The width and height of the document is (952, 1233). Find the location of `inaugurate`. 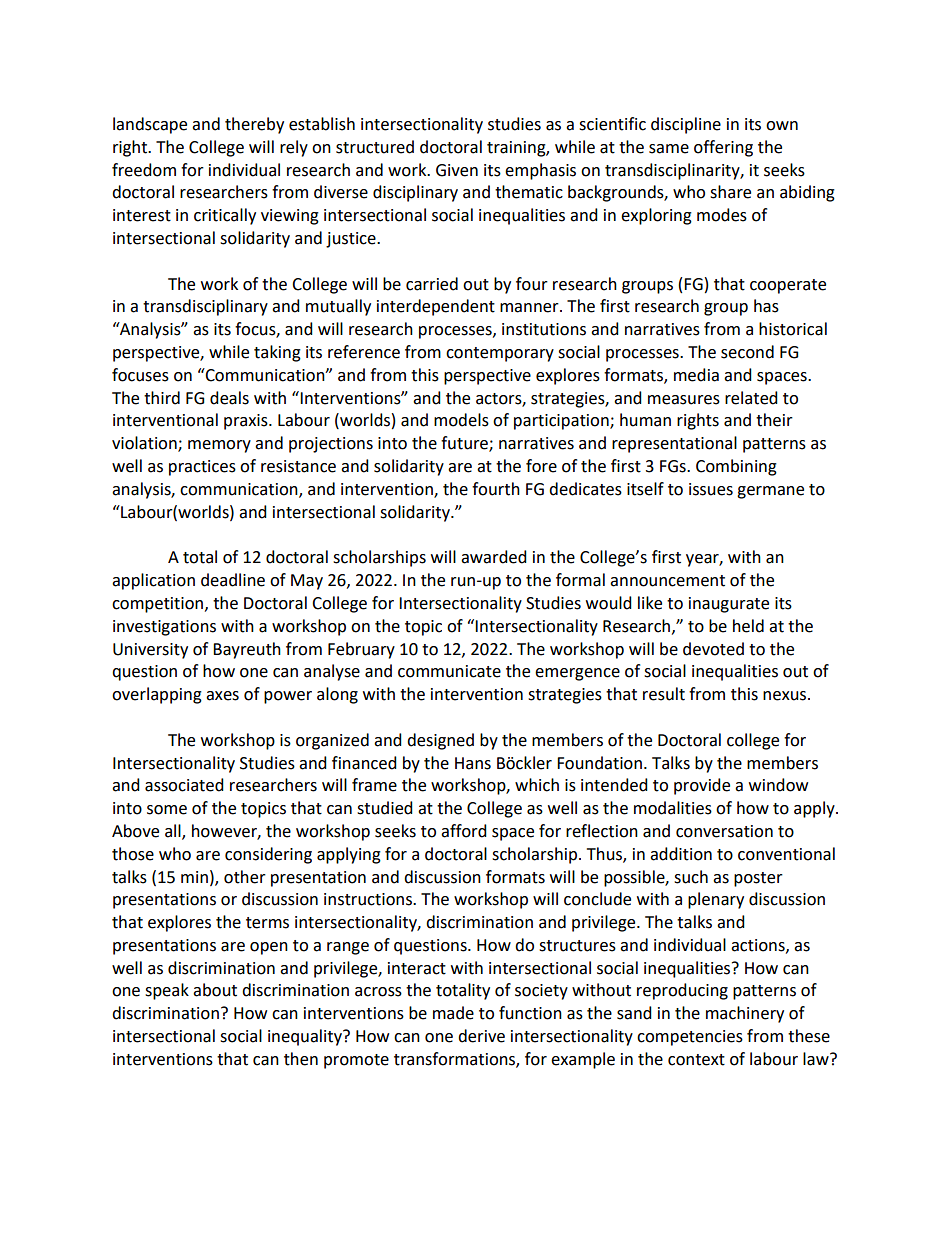

inaugurate is located at coordinates (729, 605).
